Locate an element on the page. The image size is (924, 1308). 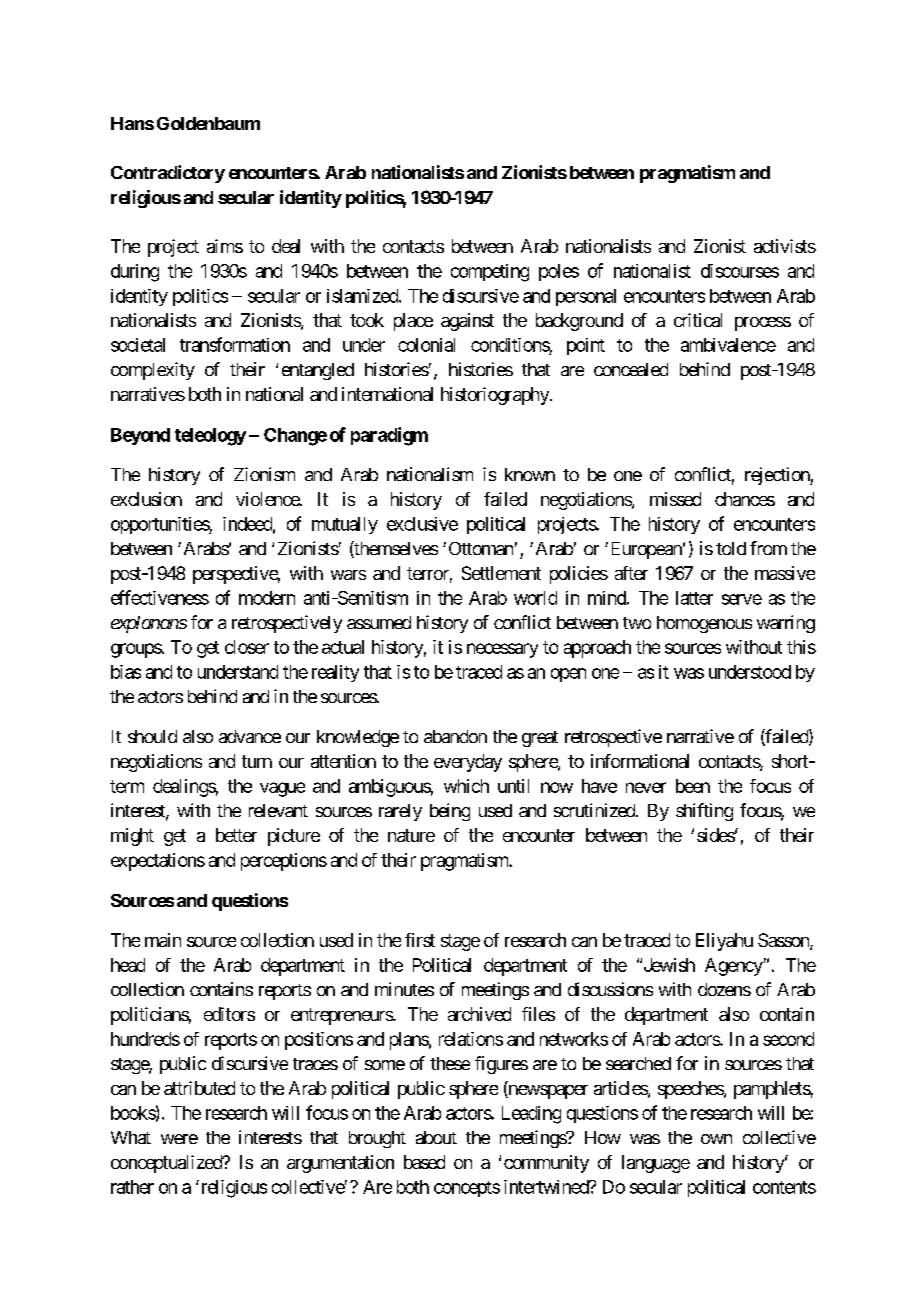
conceptualized is located at coordinates (167, 1164).
